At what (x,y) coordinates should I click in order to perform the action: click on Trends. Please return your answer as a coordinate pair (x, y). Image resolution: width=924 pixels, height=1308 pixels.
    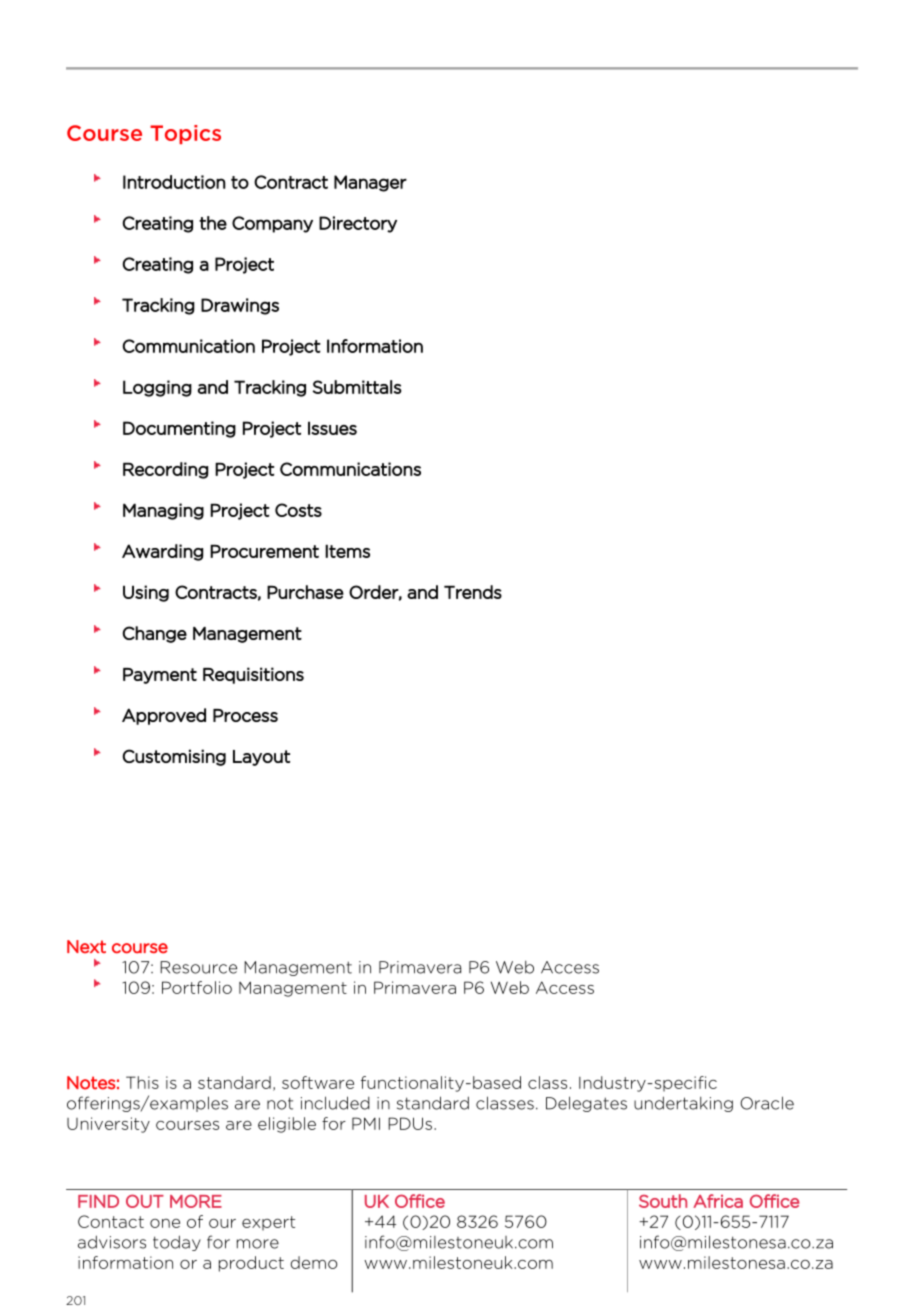
    Looking at the image, I should click on (473, 592).
